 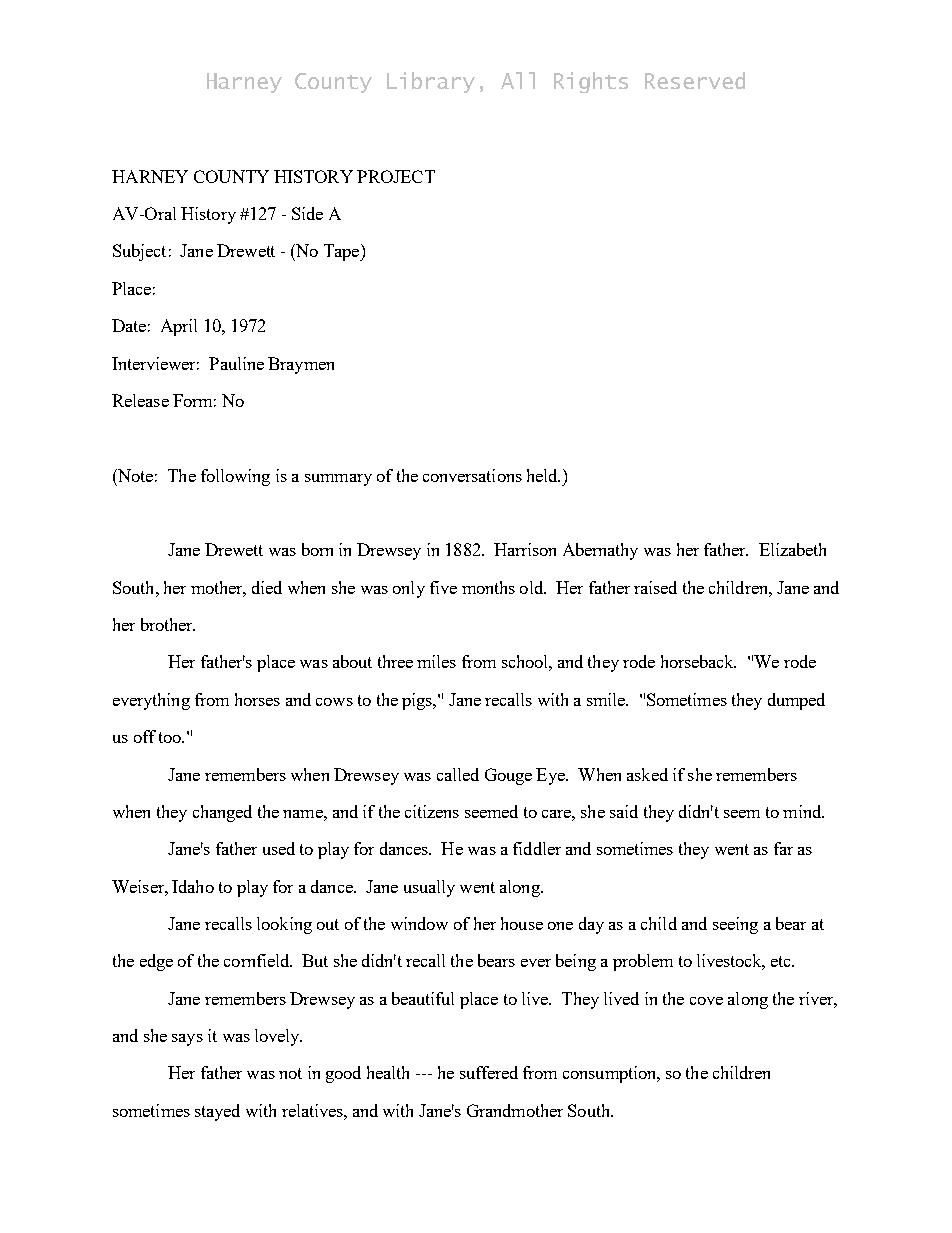 What do you see at coordinates (543, 475) in the screenshot?
I see `held` at bounding box center [543, 475].
